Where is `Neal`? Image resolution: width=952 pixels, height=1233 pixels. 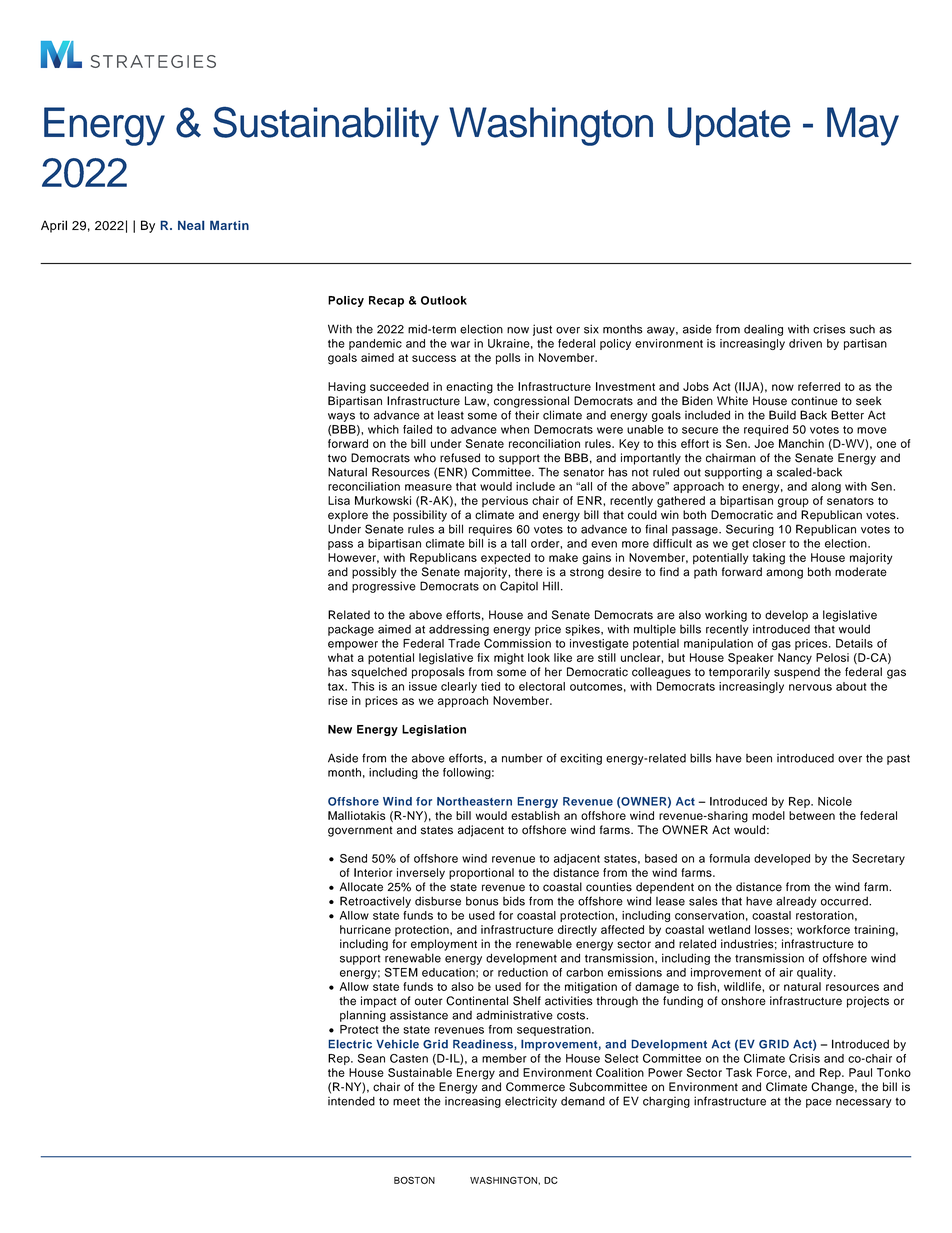 Neal is located at coordinates (191, 225).
